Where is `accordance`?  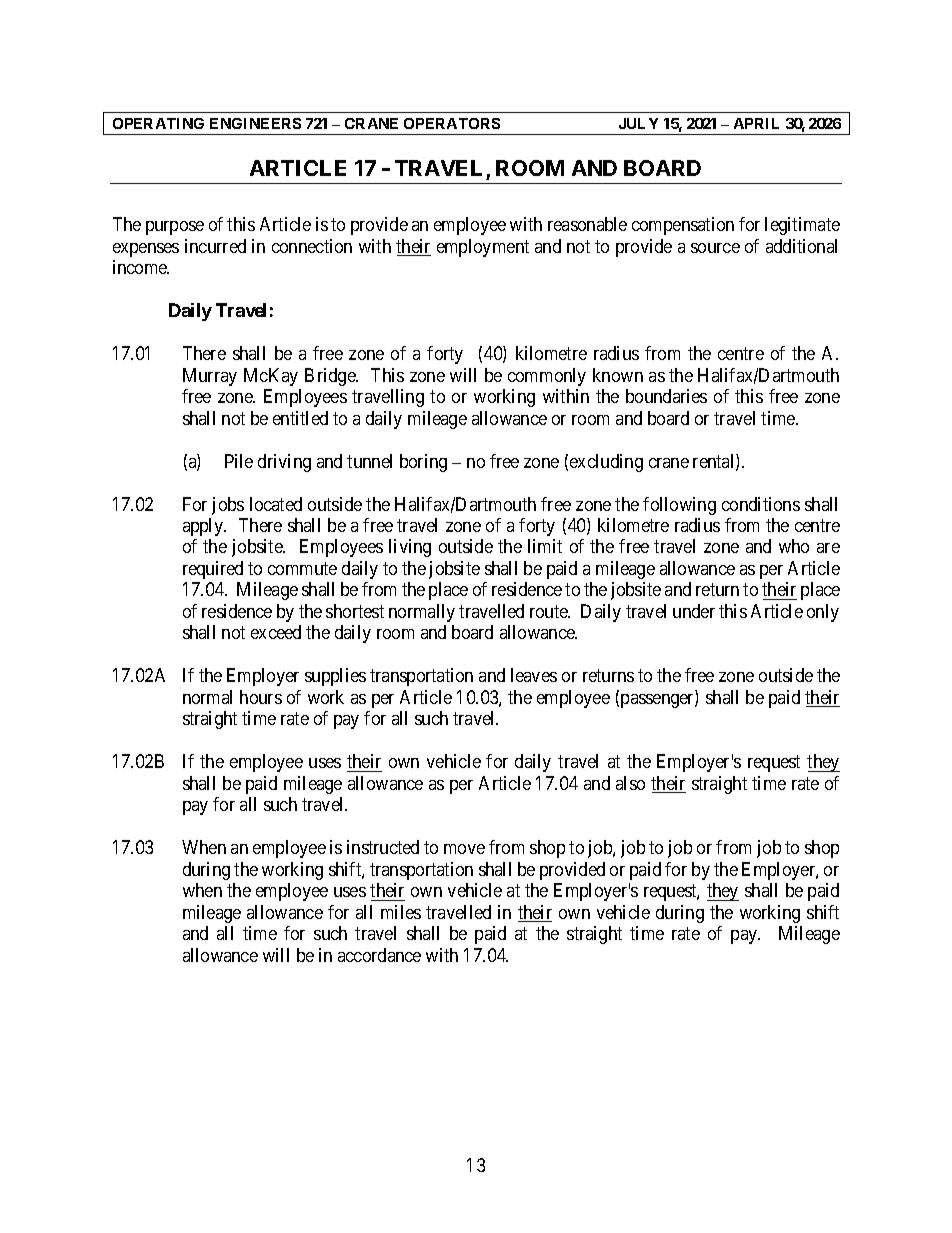 accordance is located at coordinates (379, 955).
